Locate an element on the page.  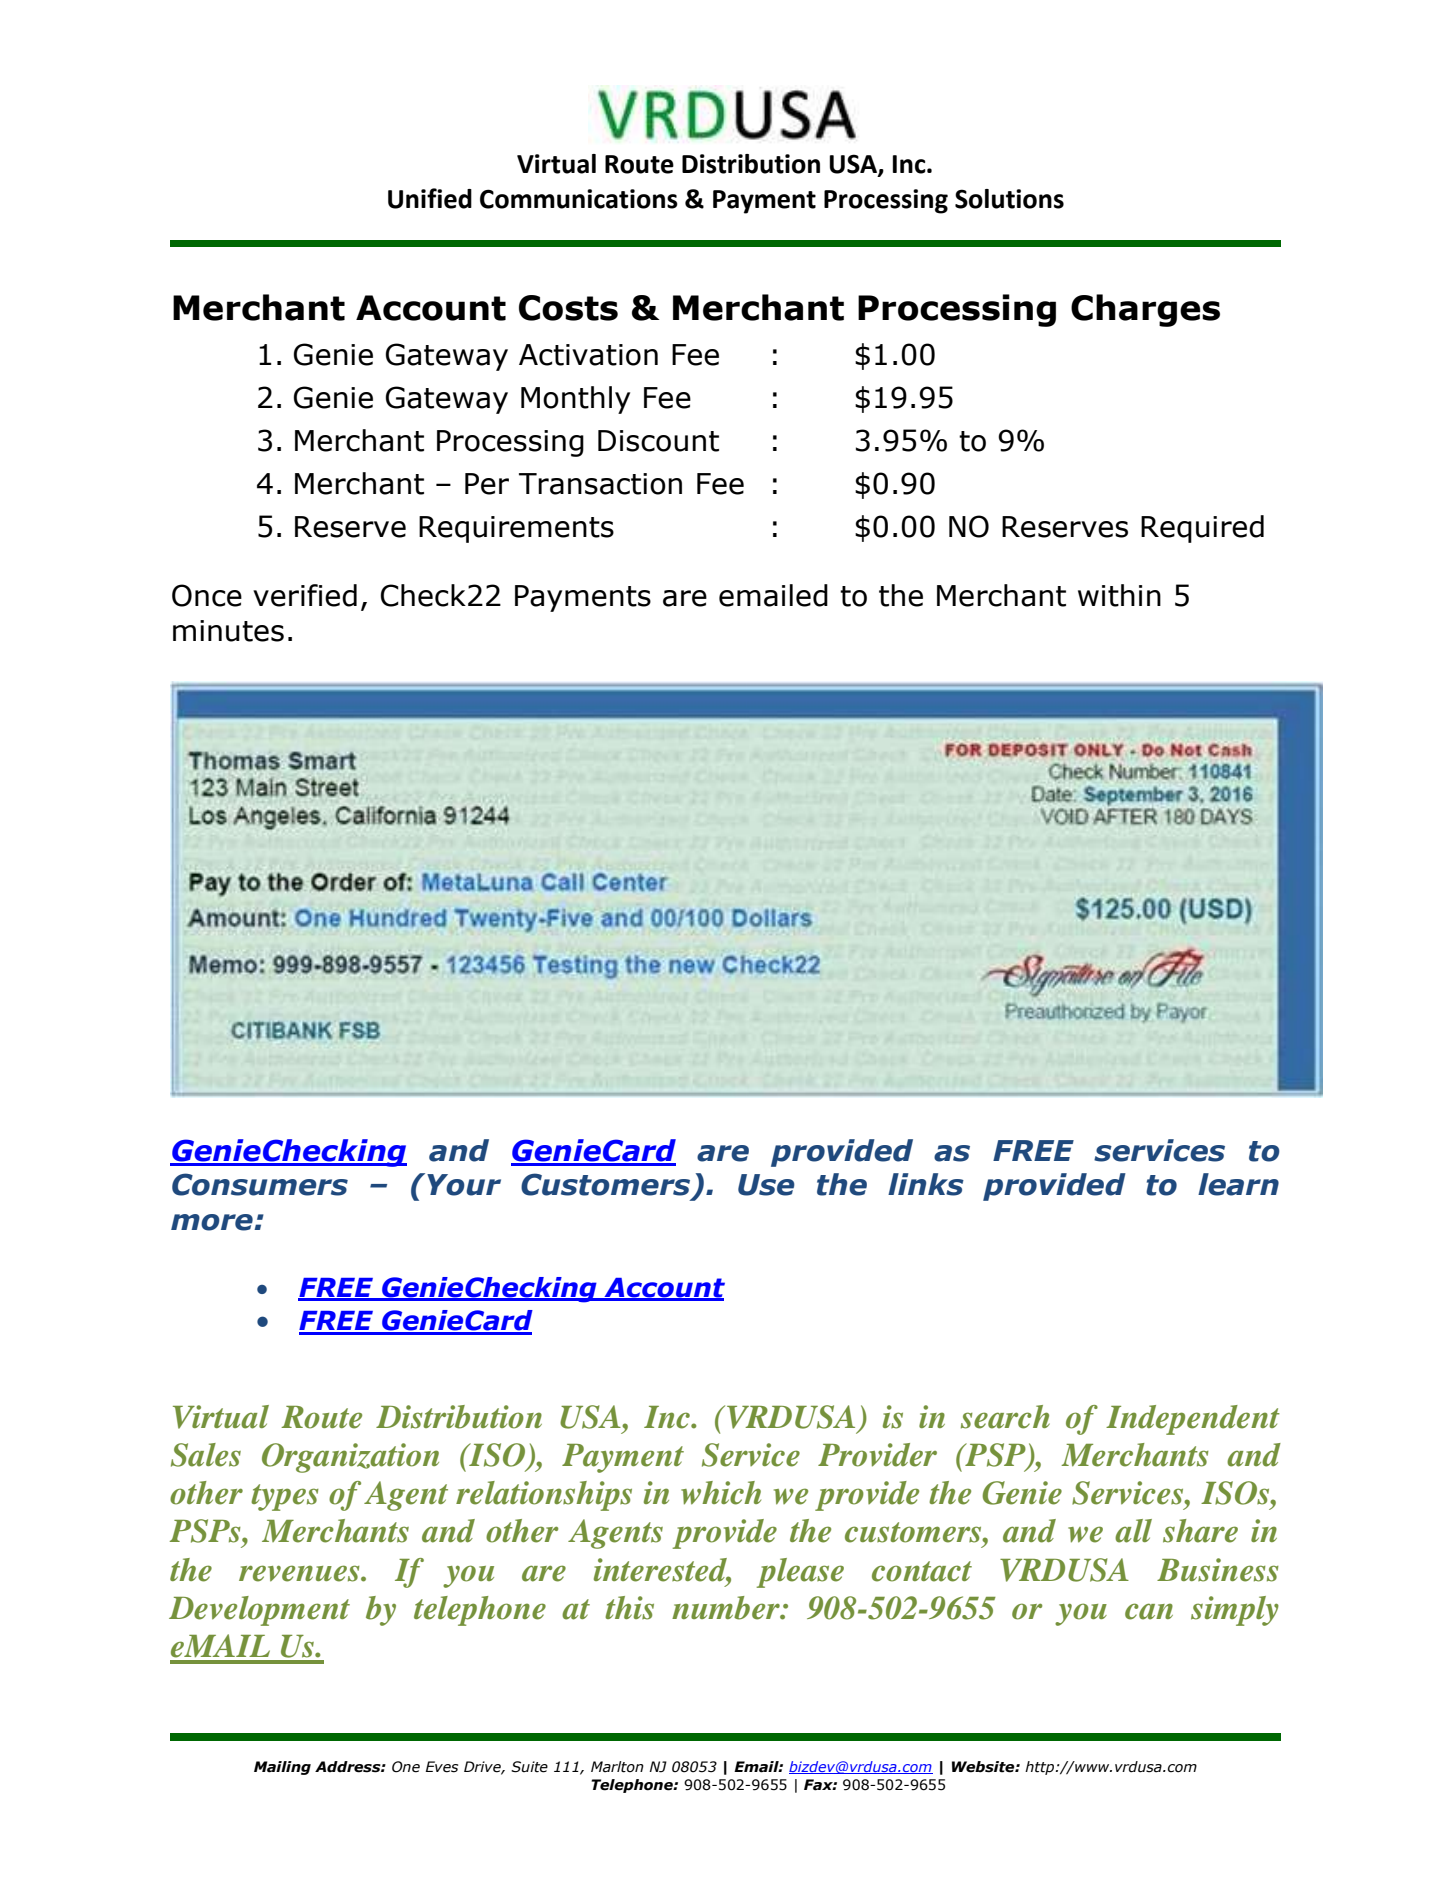
Charges is located at coordinates (1145, 310).
